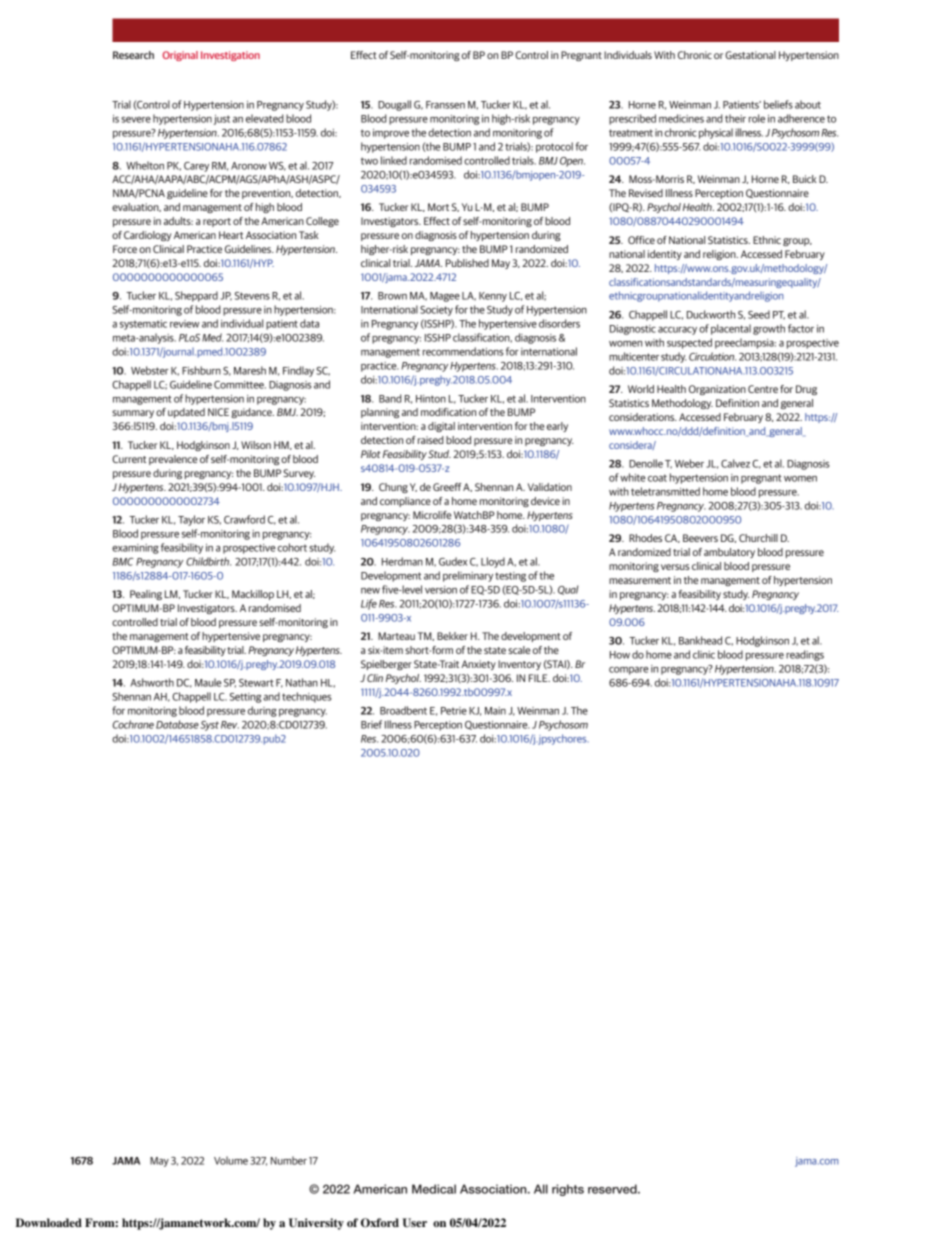 Image resolution: width=952 pixels, height=1233 pixels. What do you see at coordinates (717, 390) in the screenshot?
I see `Organization` at bounding box center [717, 390].
